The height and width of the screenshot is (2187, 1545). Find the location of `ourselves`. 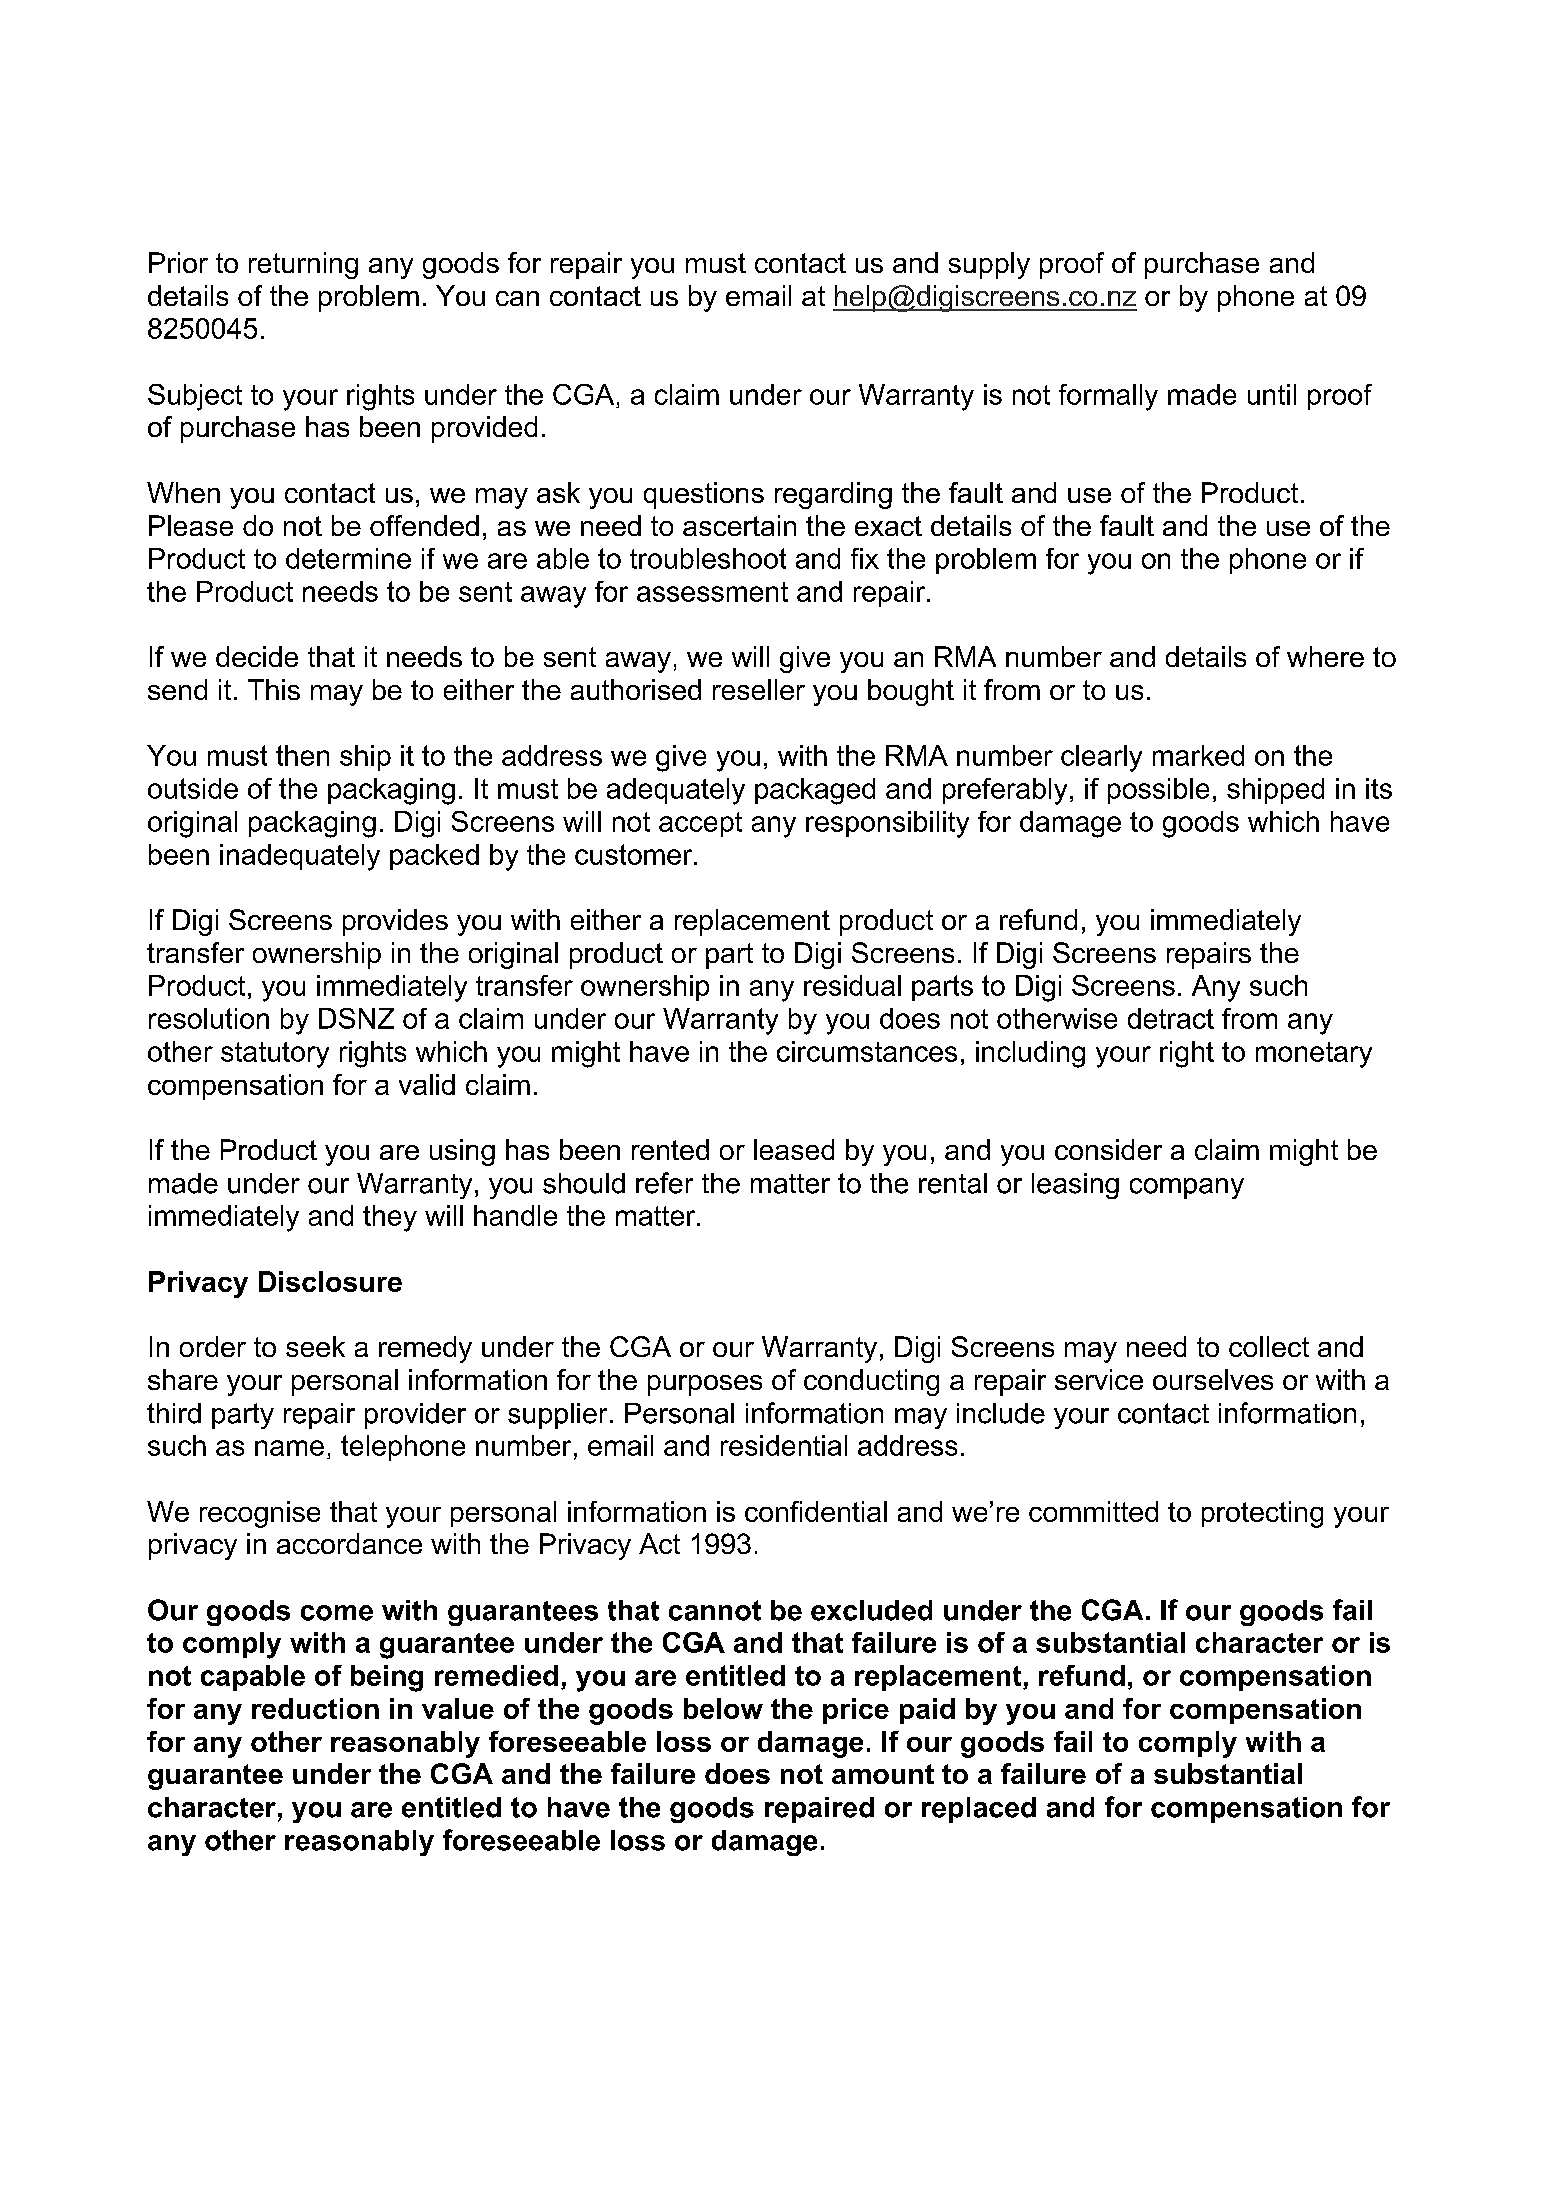

ourselves is located at coordinates (1213, 1379).
